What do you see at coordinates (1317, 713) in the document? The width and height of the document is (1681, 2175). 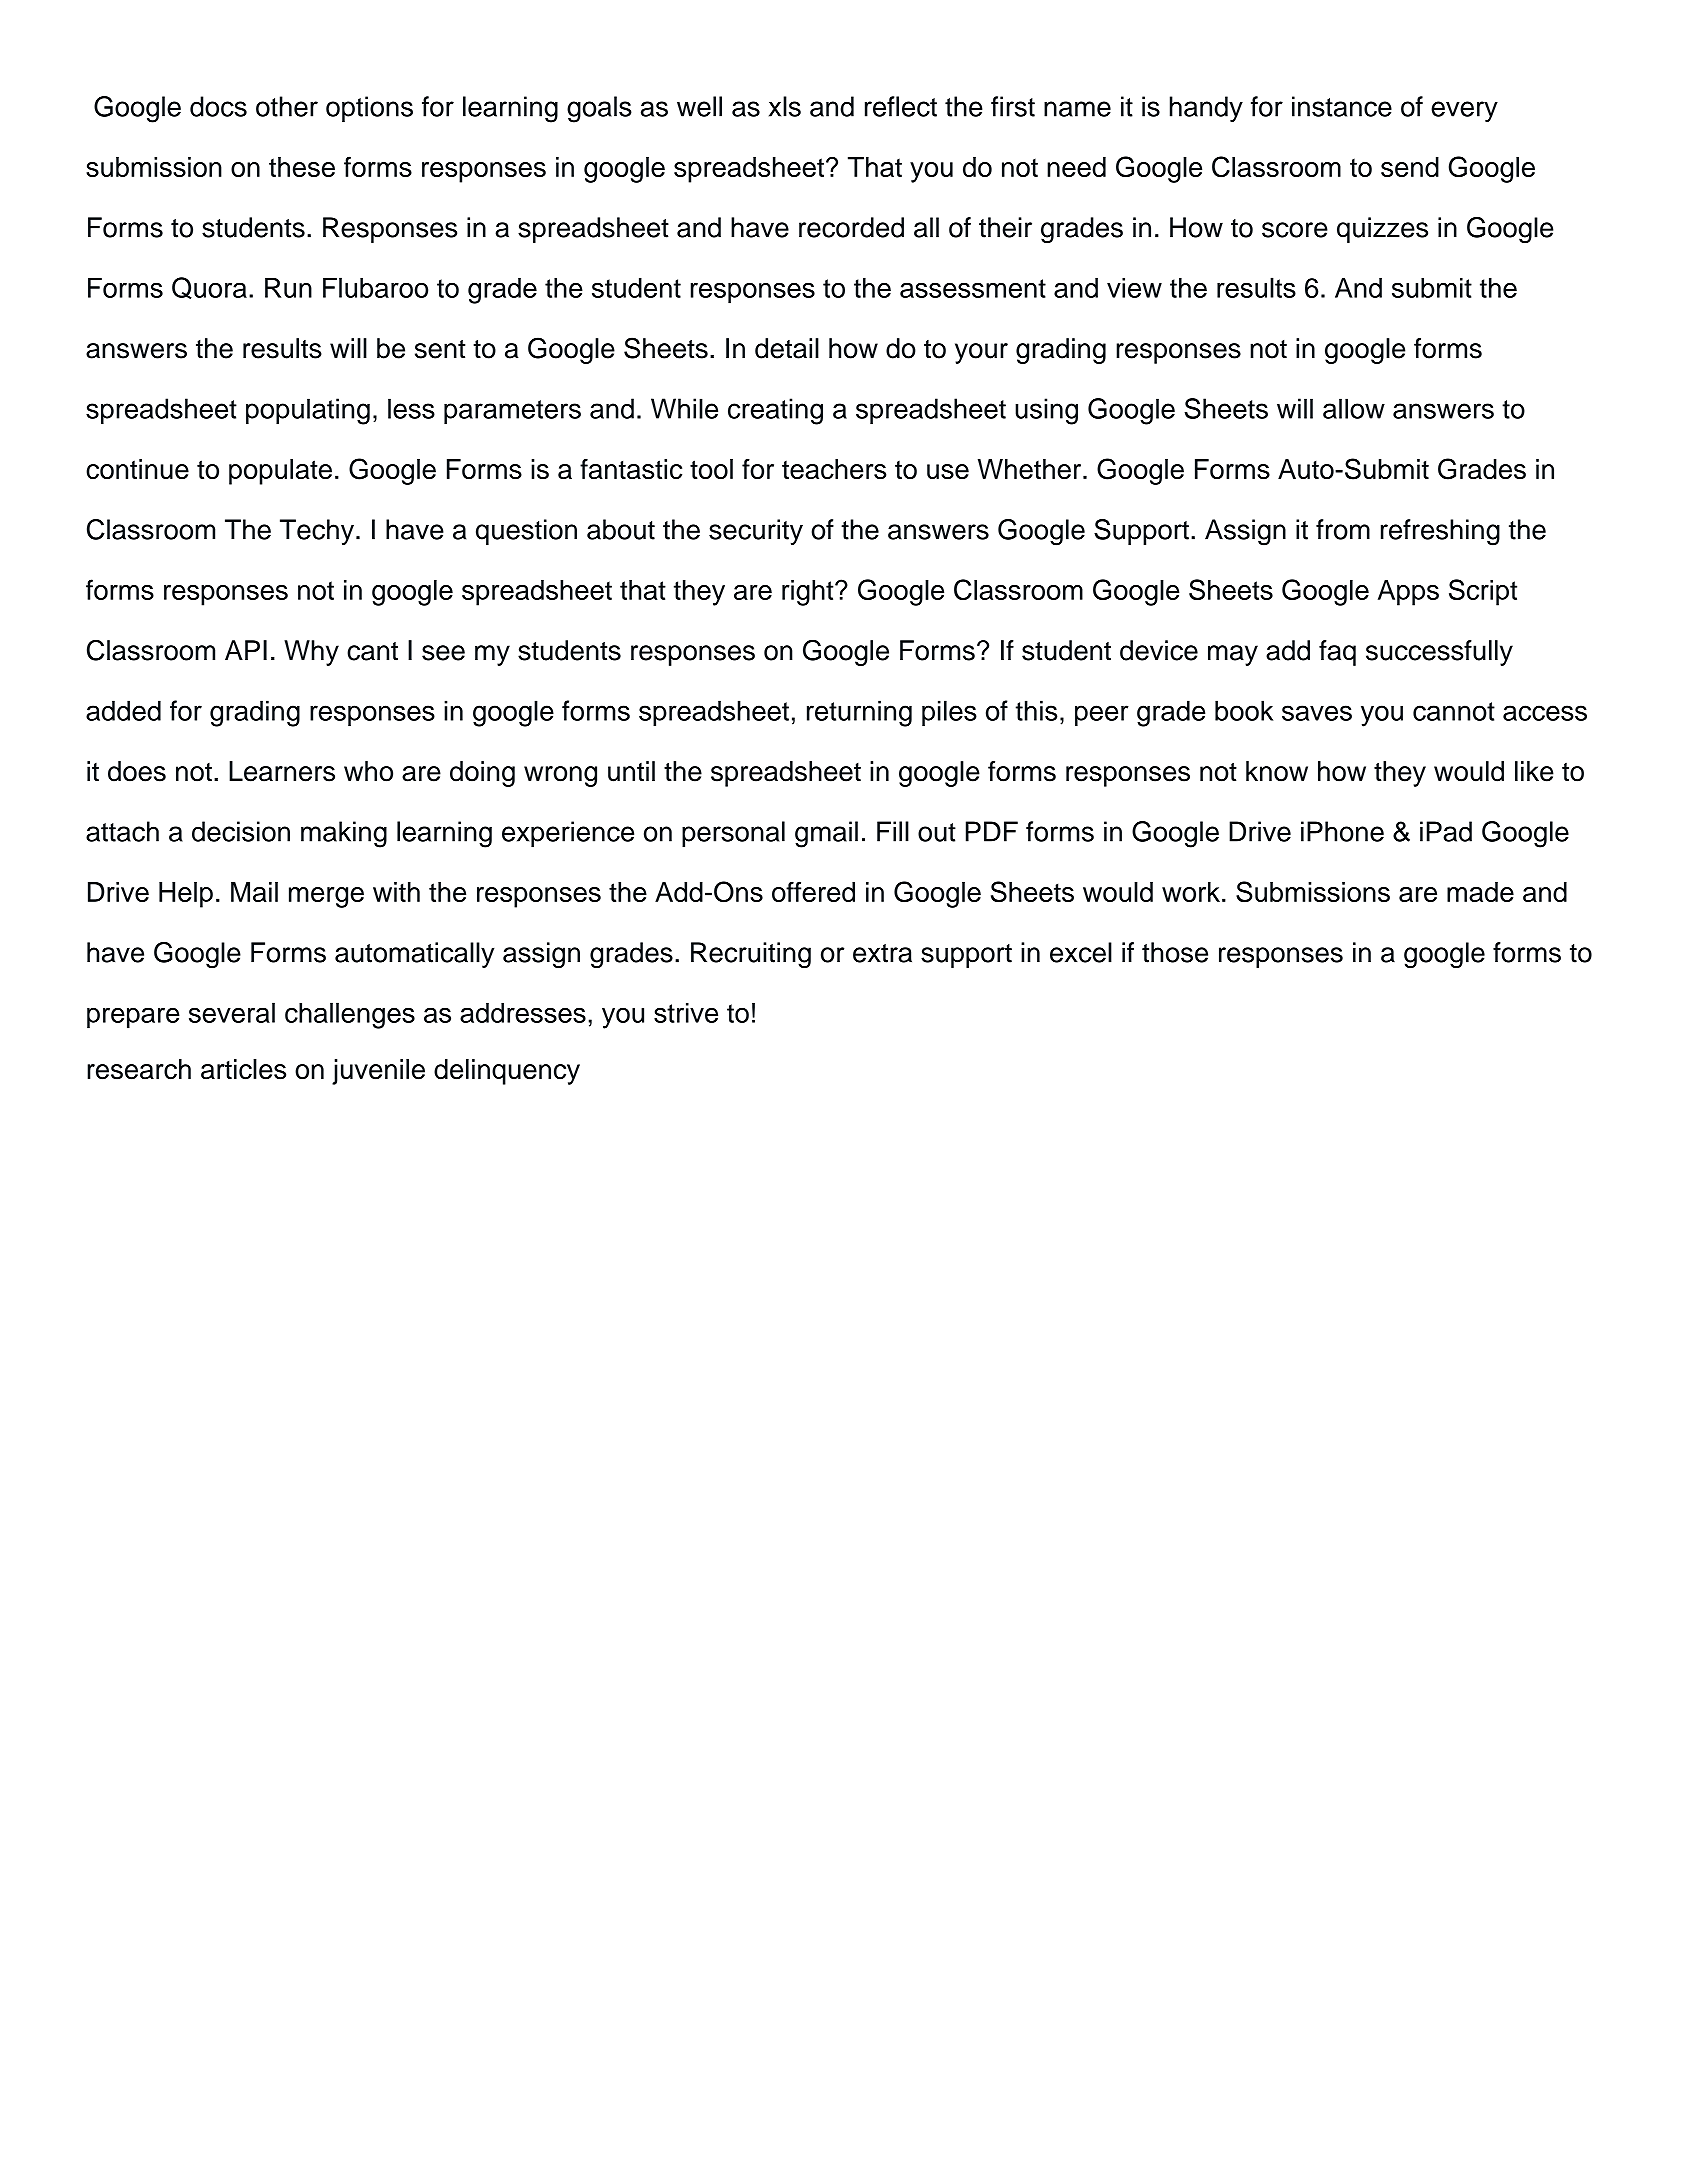 I see `saves` at bounding box center [1317, 713].
